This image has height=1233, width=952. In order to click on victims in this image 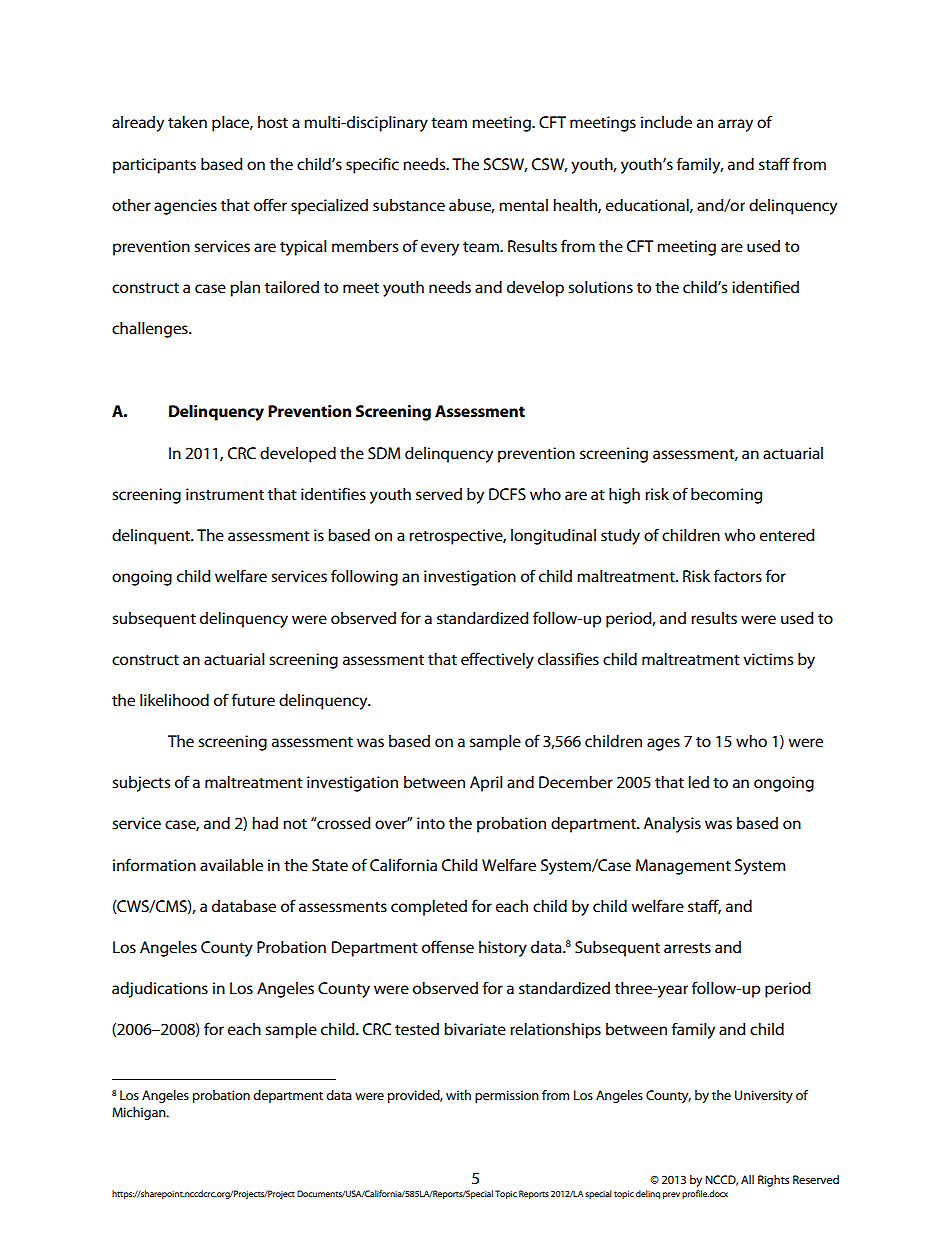, I will do `click(768, 659)`.
